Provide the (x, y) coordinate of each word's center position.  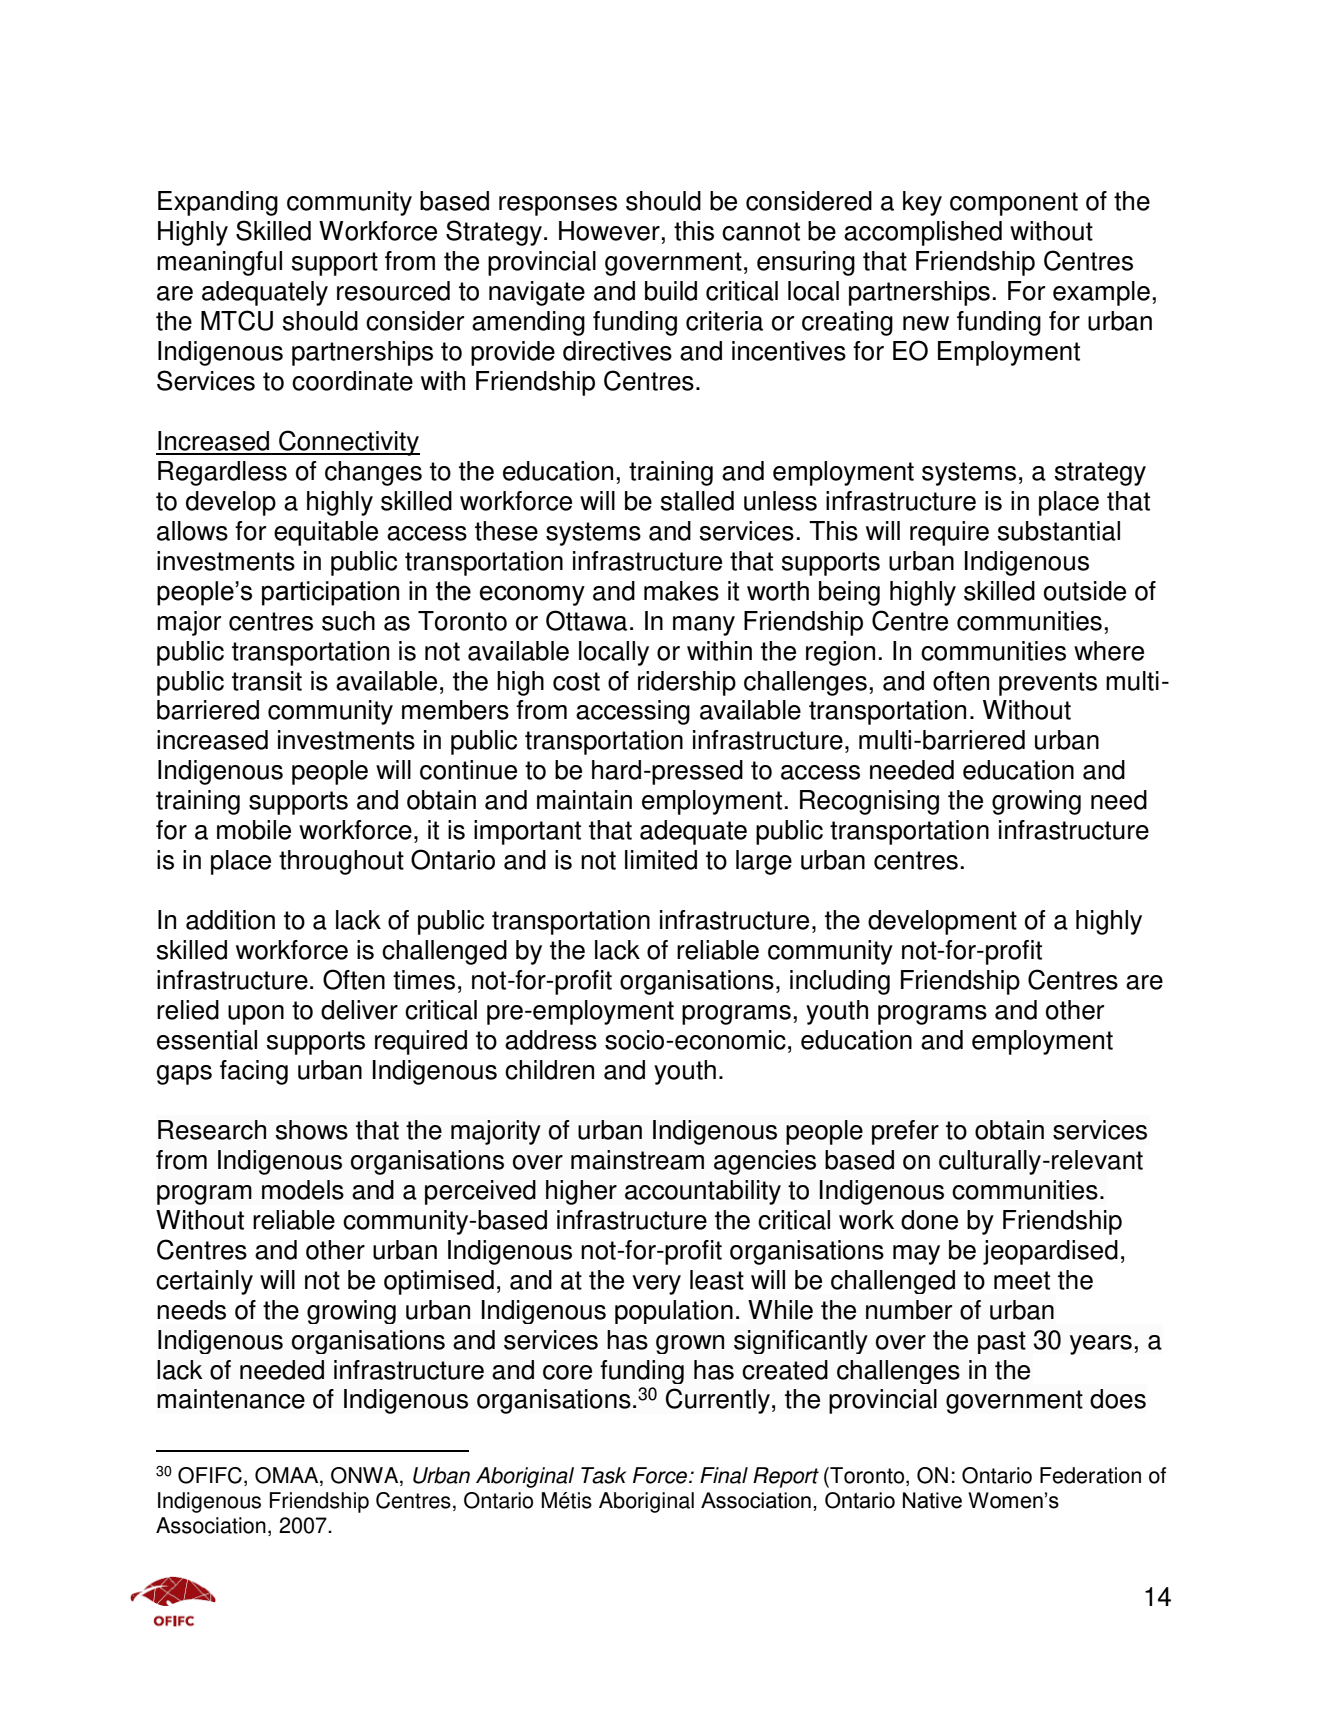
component (1014, 204)
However (609, 231)
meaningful (219, 263)
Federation (1090, 1475)
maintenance (231, 1399)
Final (724, 1475)
